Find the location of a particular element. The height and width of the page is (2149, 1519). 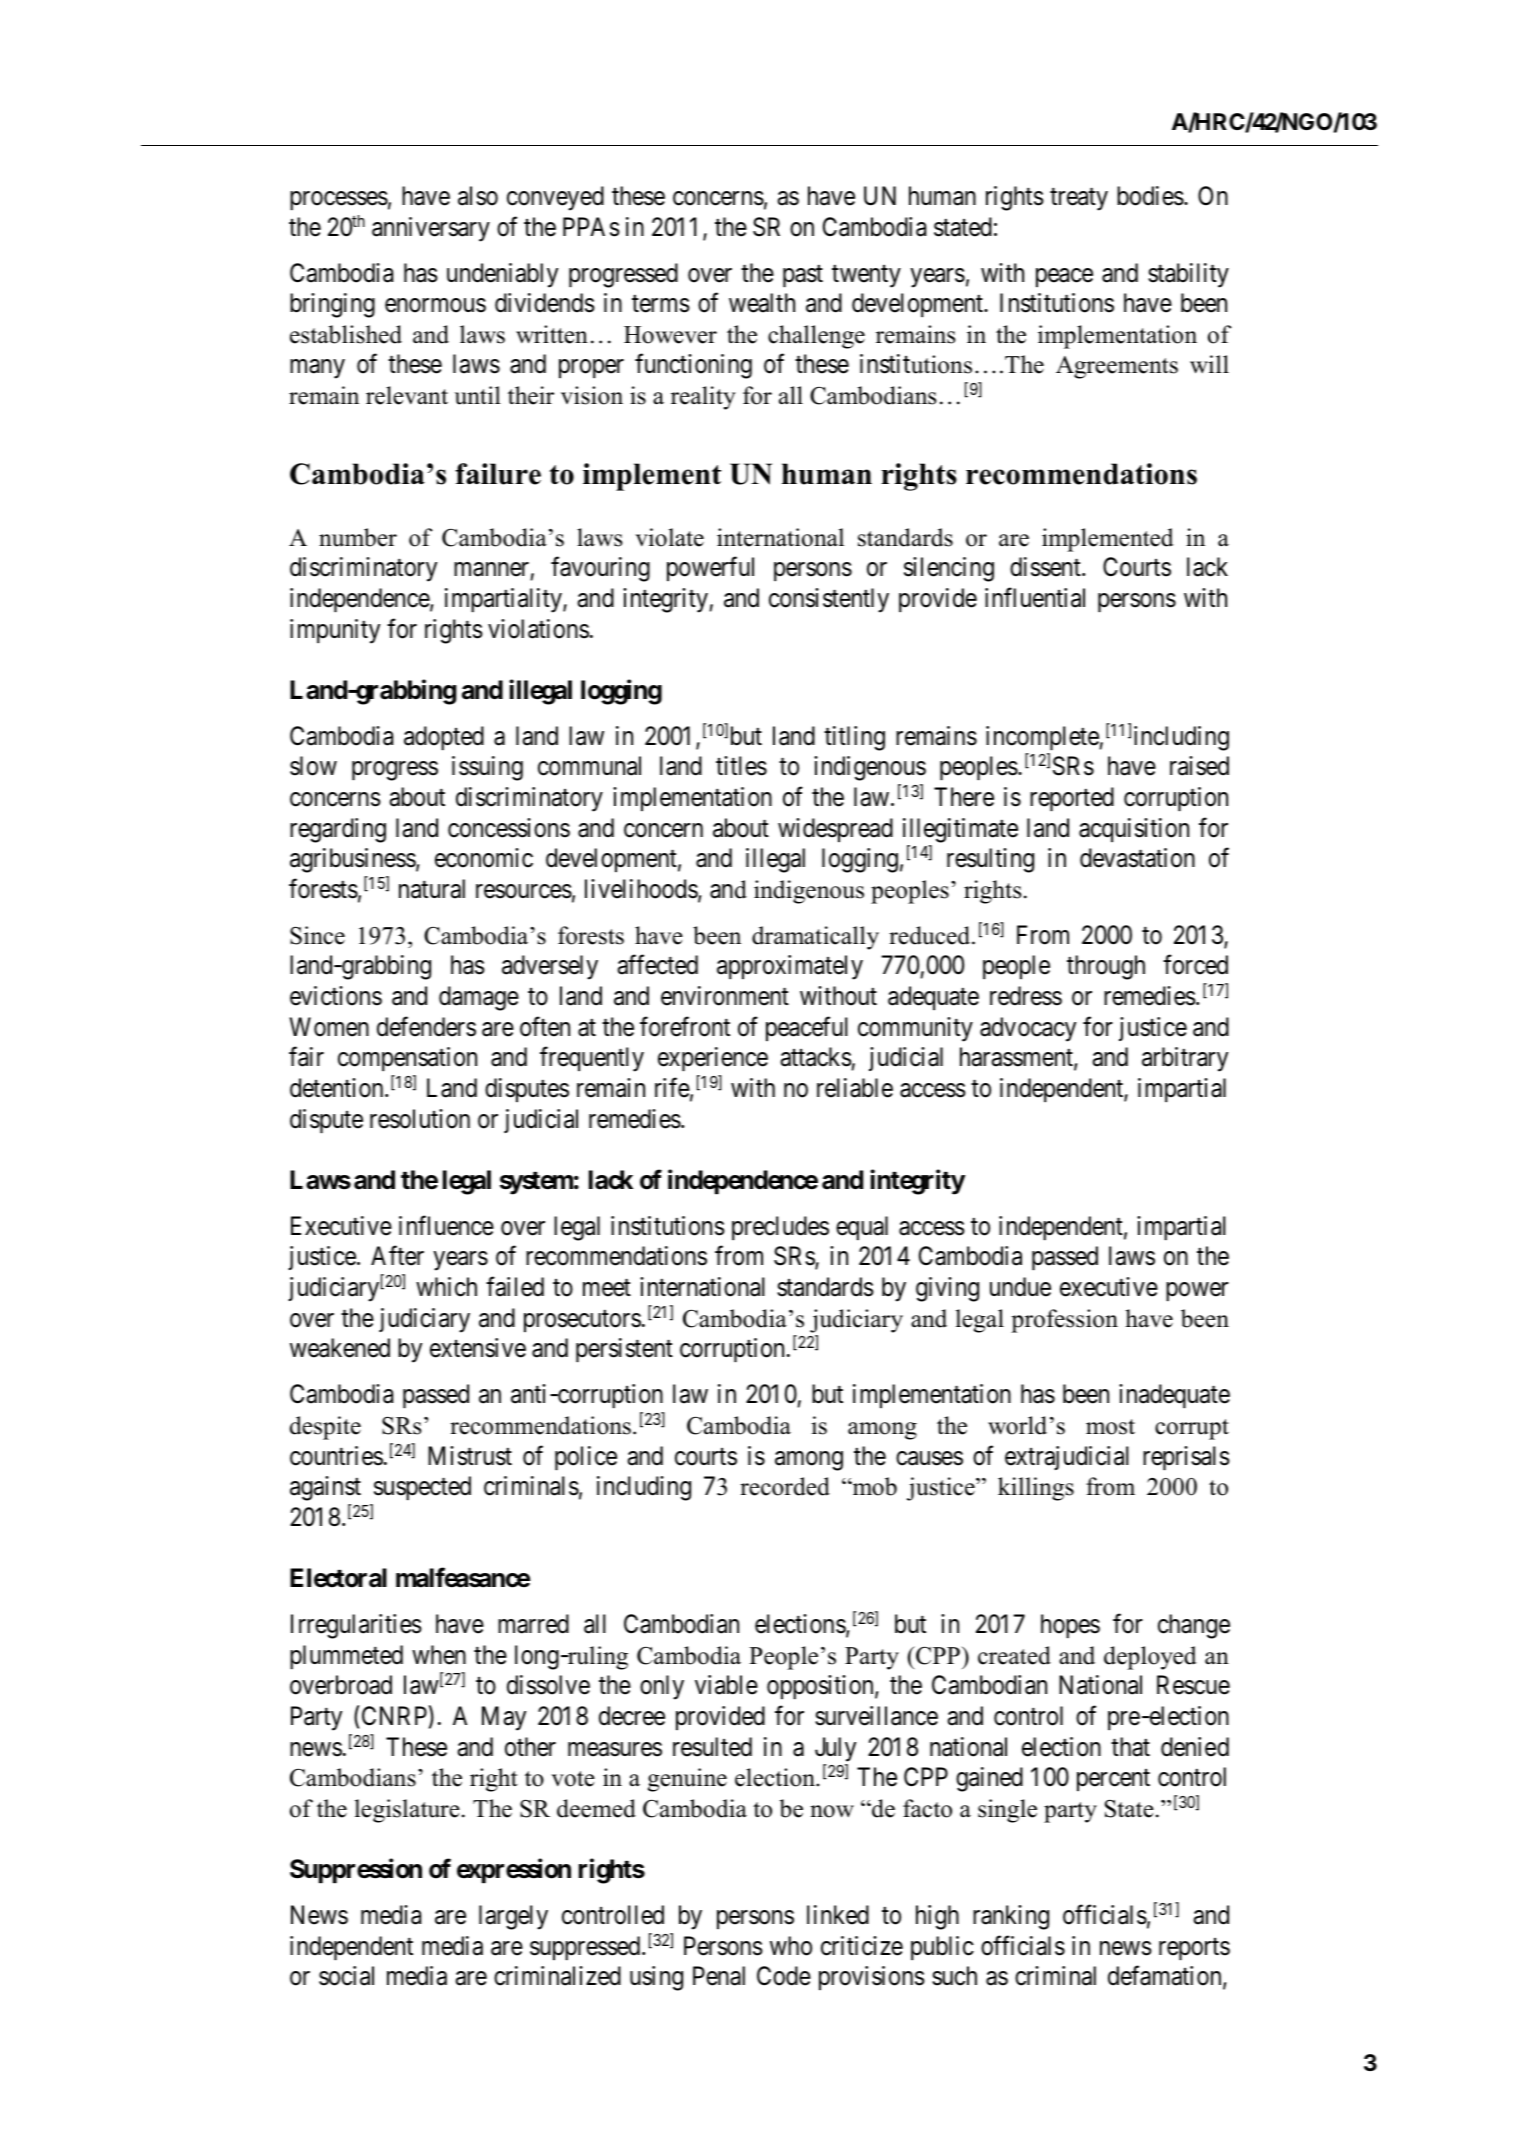

anniversary is located at coordinates (431, 229).
